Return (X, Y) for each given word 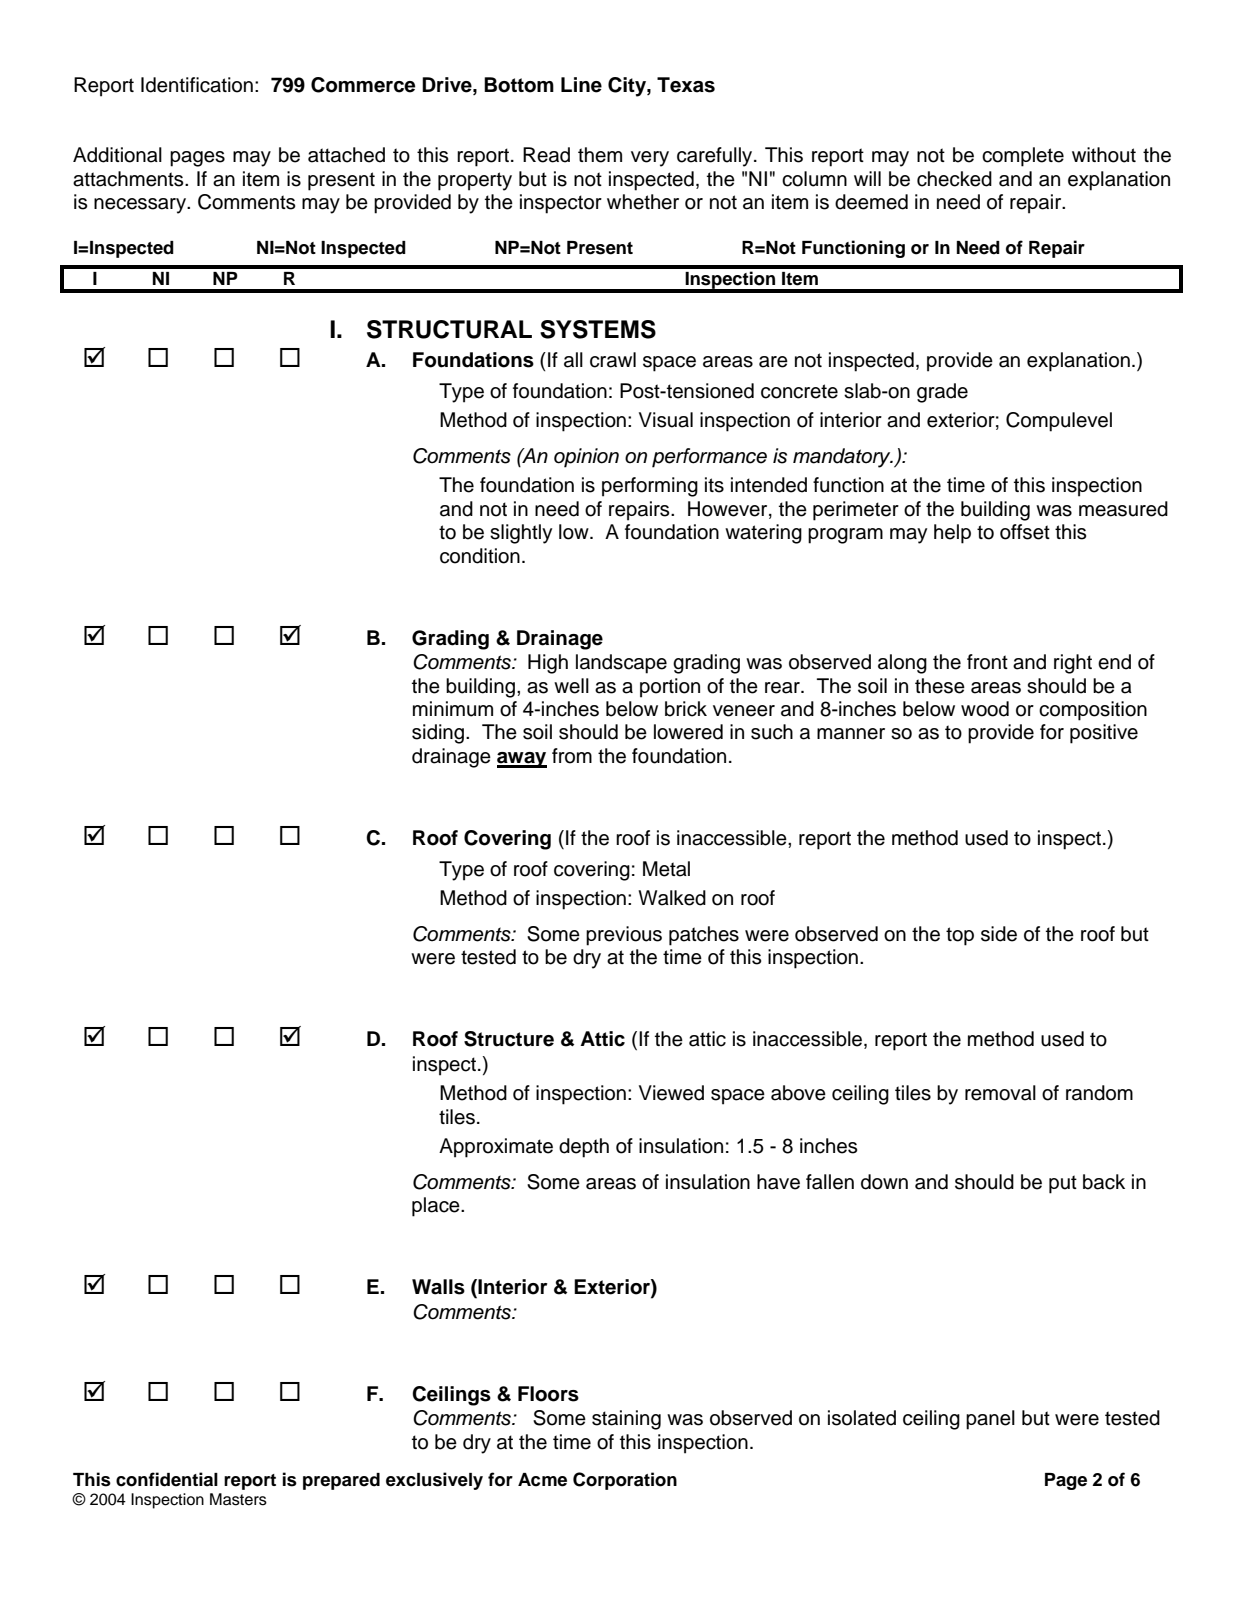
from (572, 756)
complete (1023, 157)
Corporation (625, 1481)
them (600, 155)
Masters (238, 1499)
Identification (197, 85)
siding (438, 734)
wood (985, 709)
